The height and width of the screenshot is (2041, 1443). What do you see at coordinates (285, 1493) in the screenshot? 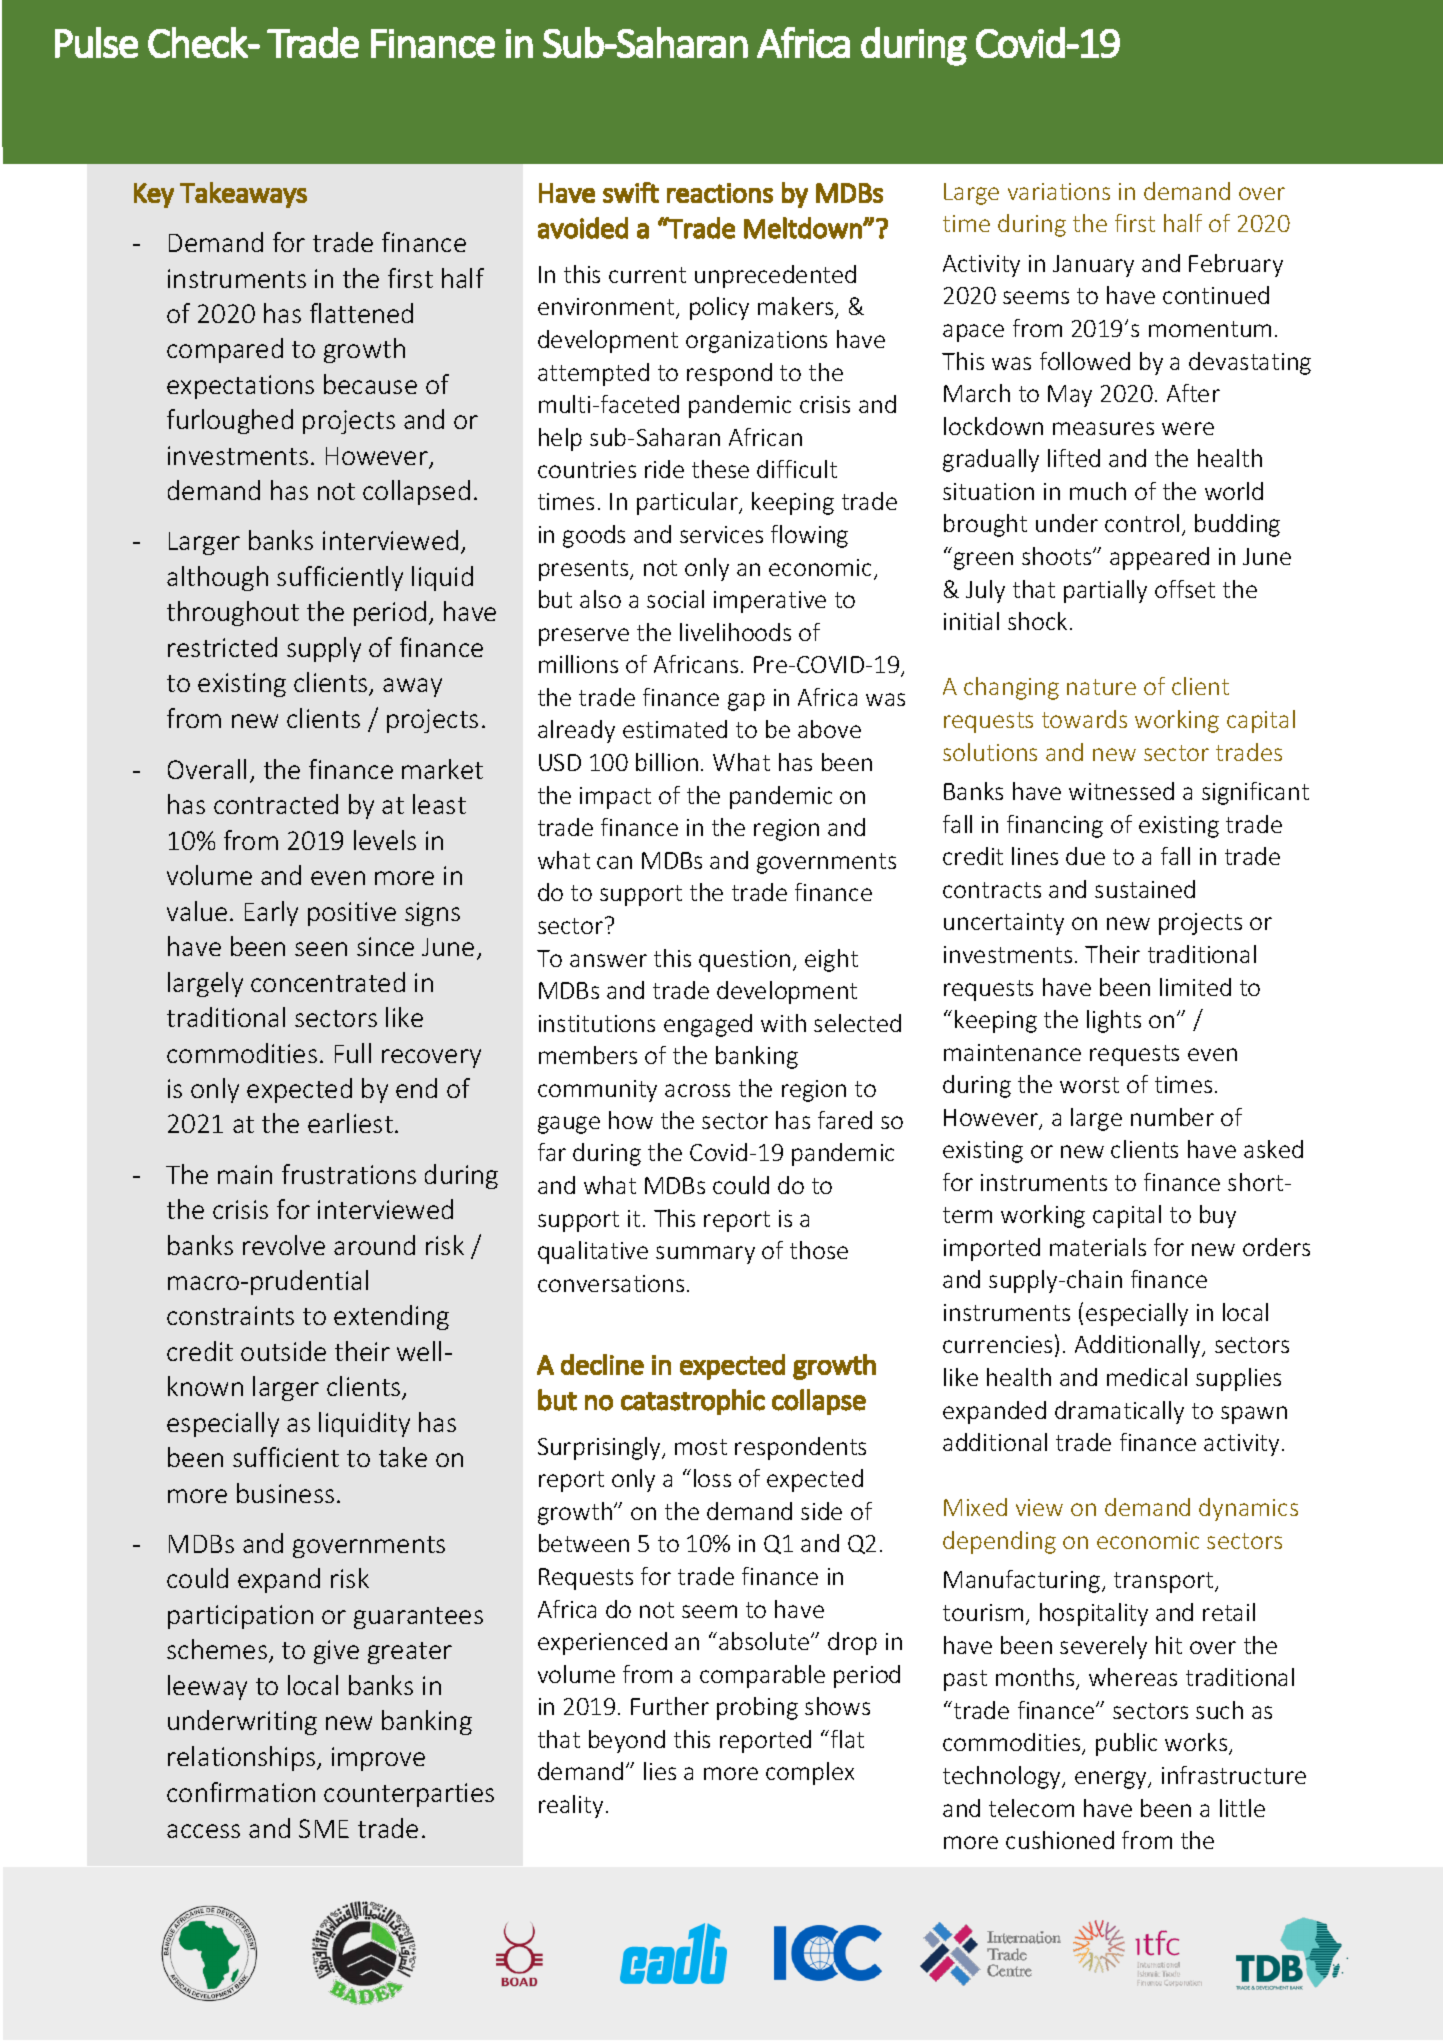
I see `business` at bounding box center [285, 1493].
